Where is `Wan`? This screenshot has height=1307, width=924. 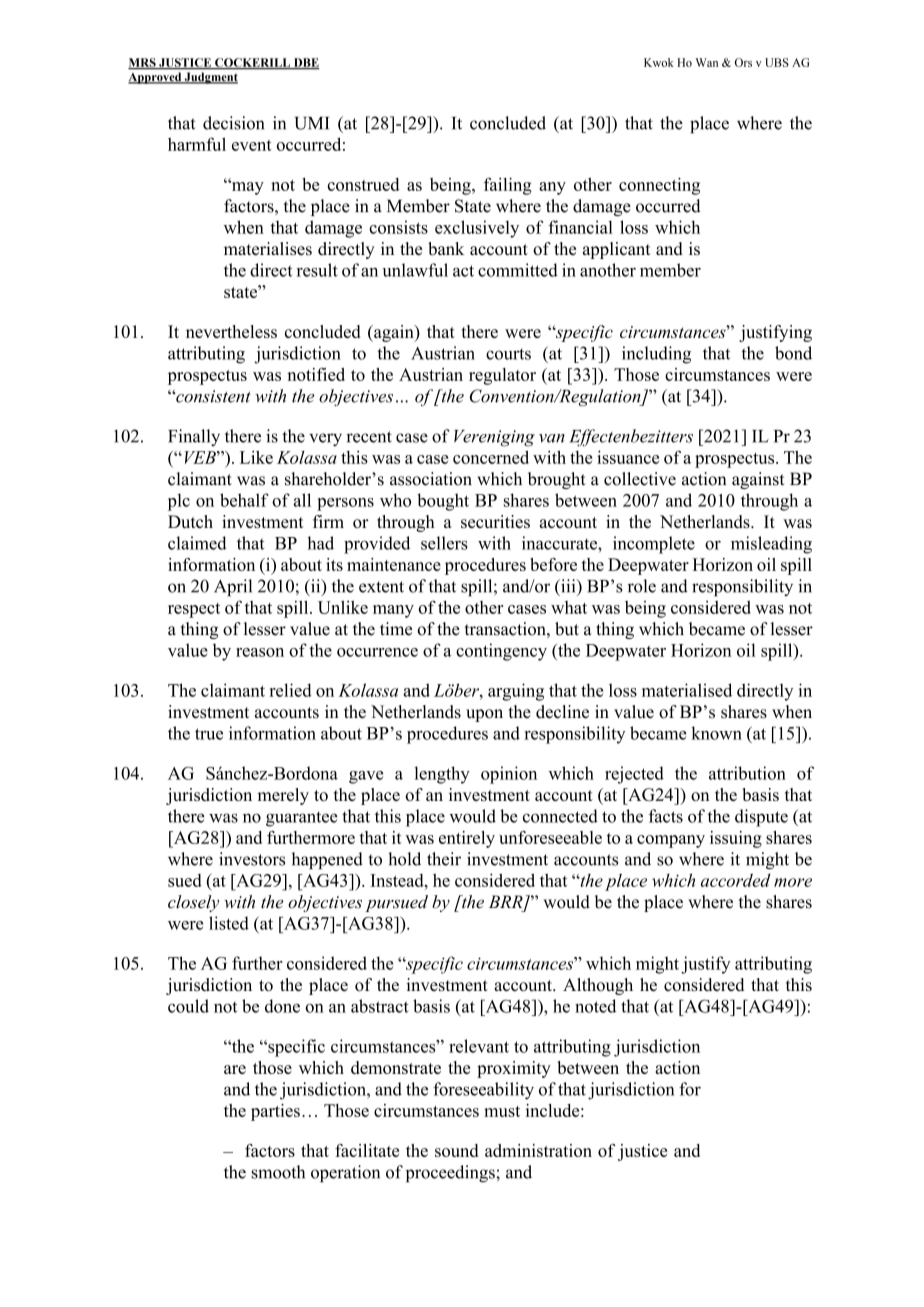 Wan is located at coordinates (707, 62).
